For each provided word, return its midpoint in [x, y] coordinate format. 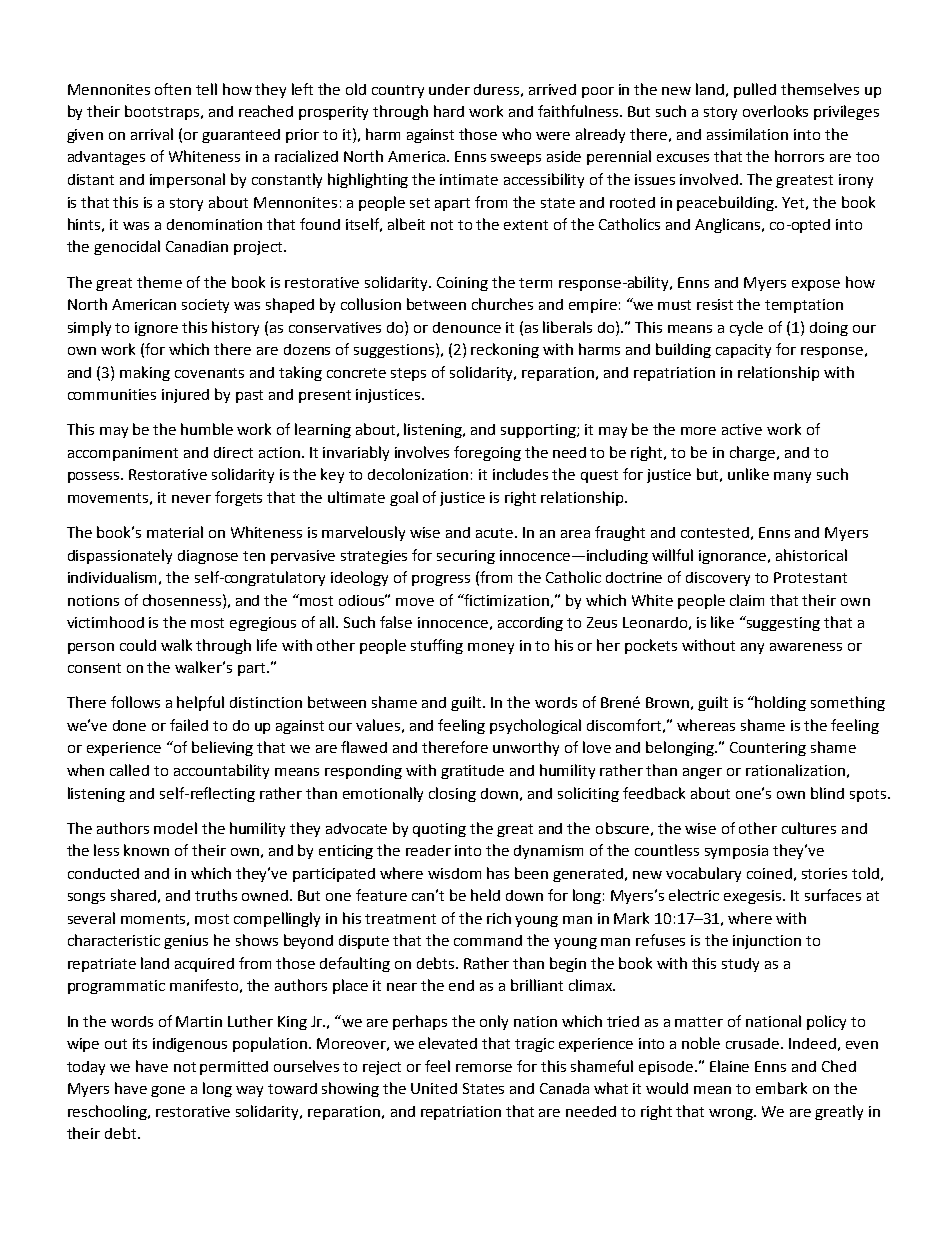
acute [496, 533]
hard [449, 111]
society [205, 306]
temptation [804, 306]
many [792, 477]
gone [168, 1091]
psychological [535, 726]
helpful [200, 703]
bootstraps [163, 112]
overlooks [775, 111]
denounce [467, 327]
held [485, 895]
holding [780, 703]
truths [216, 895]
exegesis [754, 897]
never [191, 499]
